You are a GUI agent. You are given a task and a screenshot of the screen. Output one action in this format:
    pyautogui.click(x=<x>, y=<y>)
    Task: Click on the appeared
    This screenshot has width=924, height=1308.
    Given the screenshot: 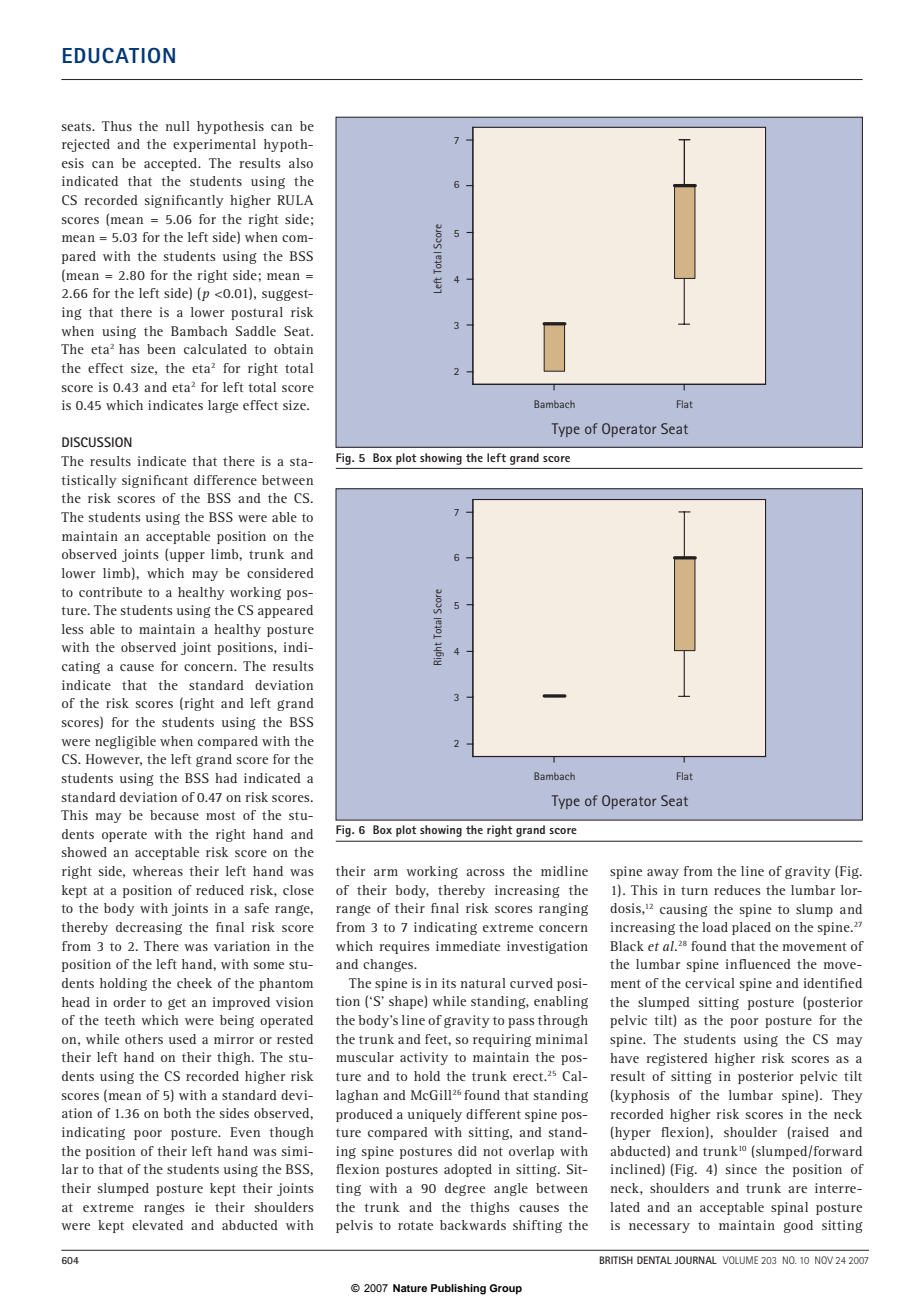 What is the action you would take?
    pyautogui.click(x=285, y=611)
